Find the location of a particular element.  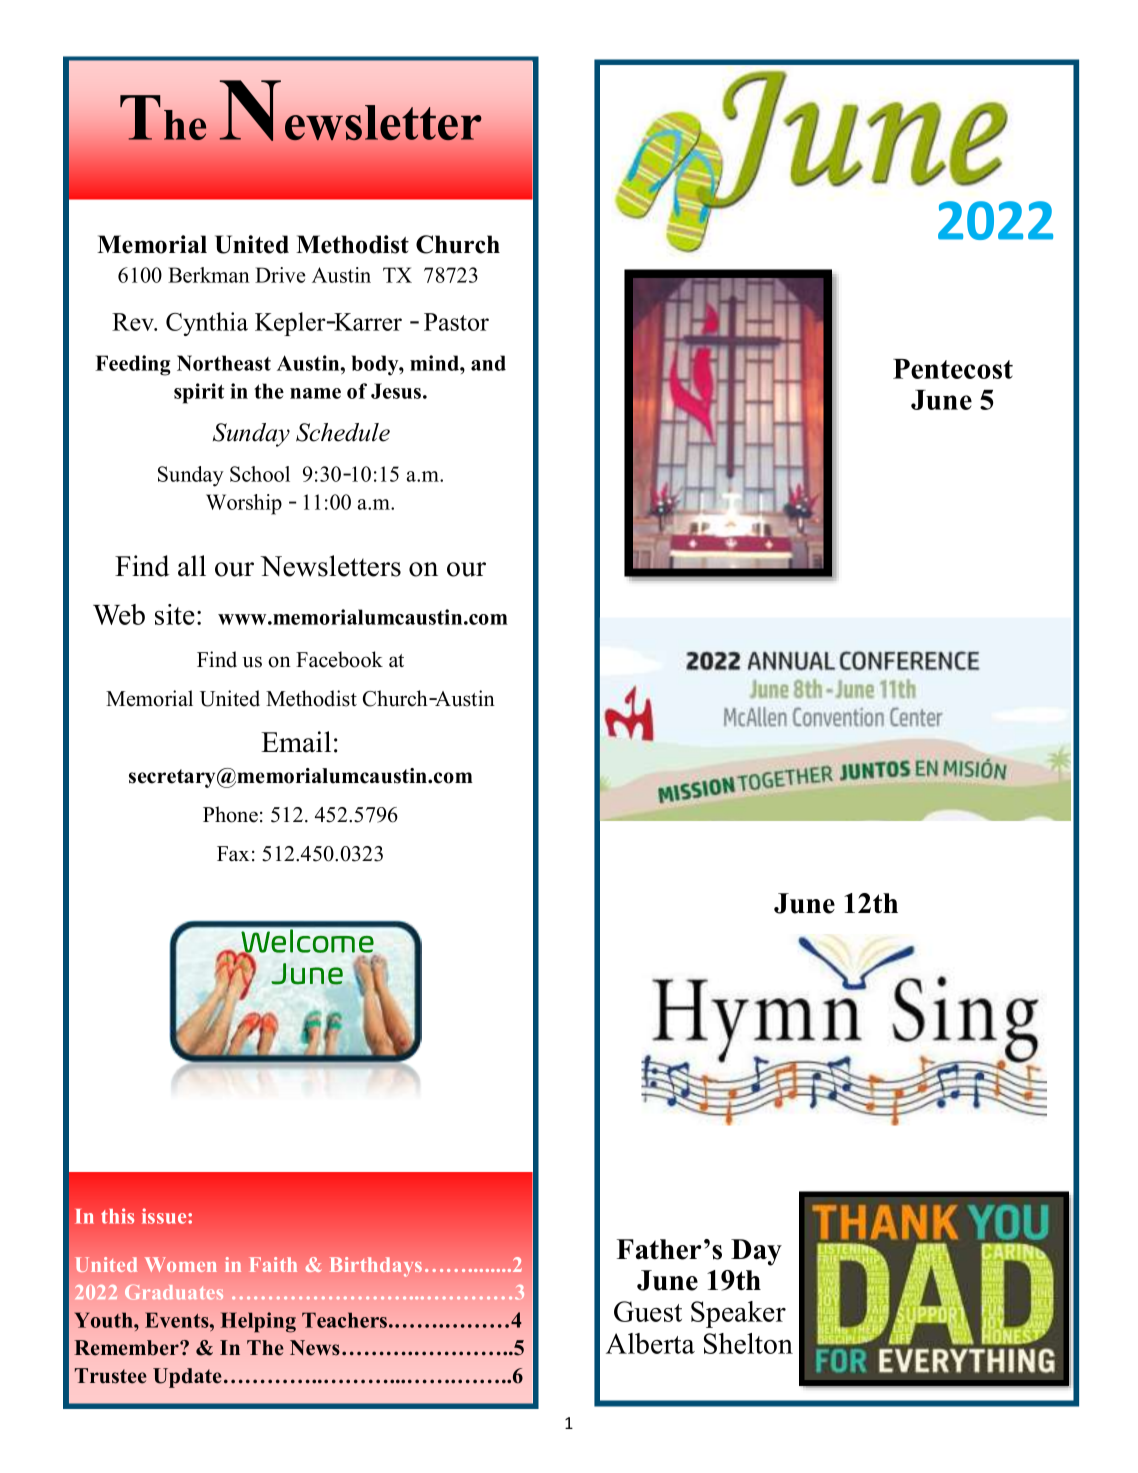

Pastor is located at coordinates (456, 322).
